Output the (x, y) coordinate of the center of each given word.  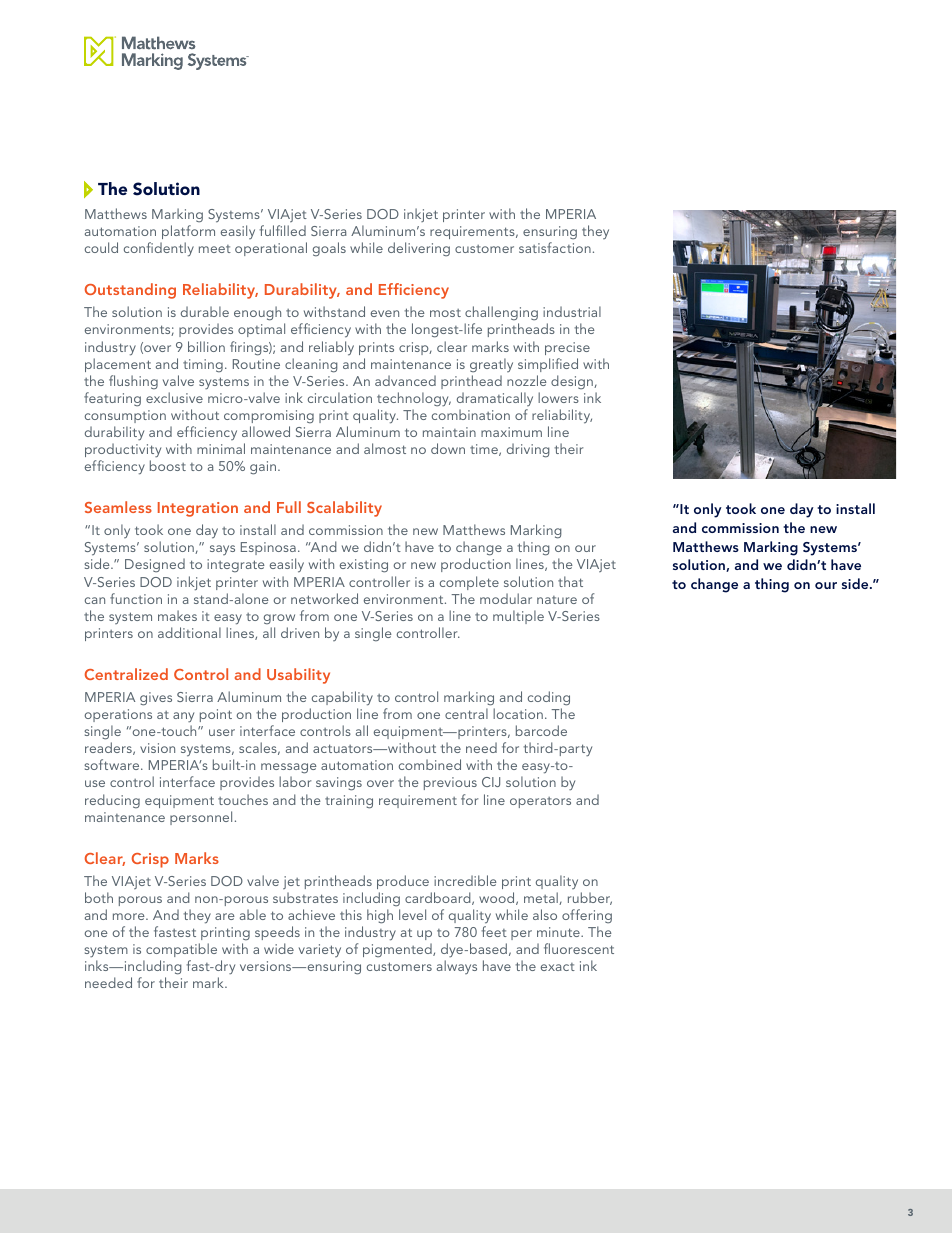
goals (329, 249)
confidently (159, 249)
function (136, 598)
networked (324, 598)
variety (320, 950)
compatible (181, 950)
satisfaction (555, 247)
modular (506, 598)
